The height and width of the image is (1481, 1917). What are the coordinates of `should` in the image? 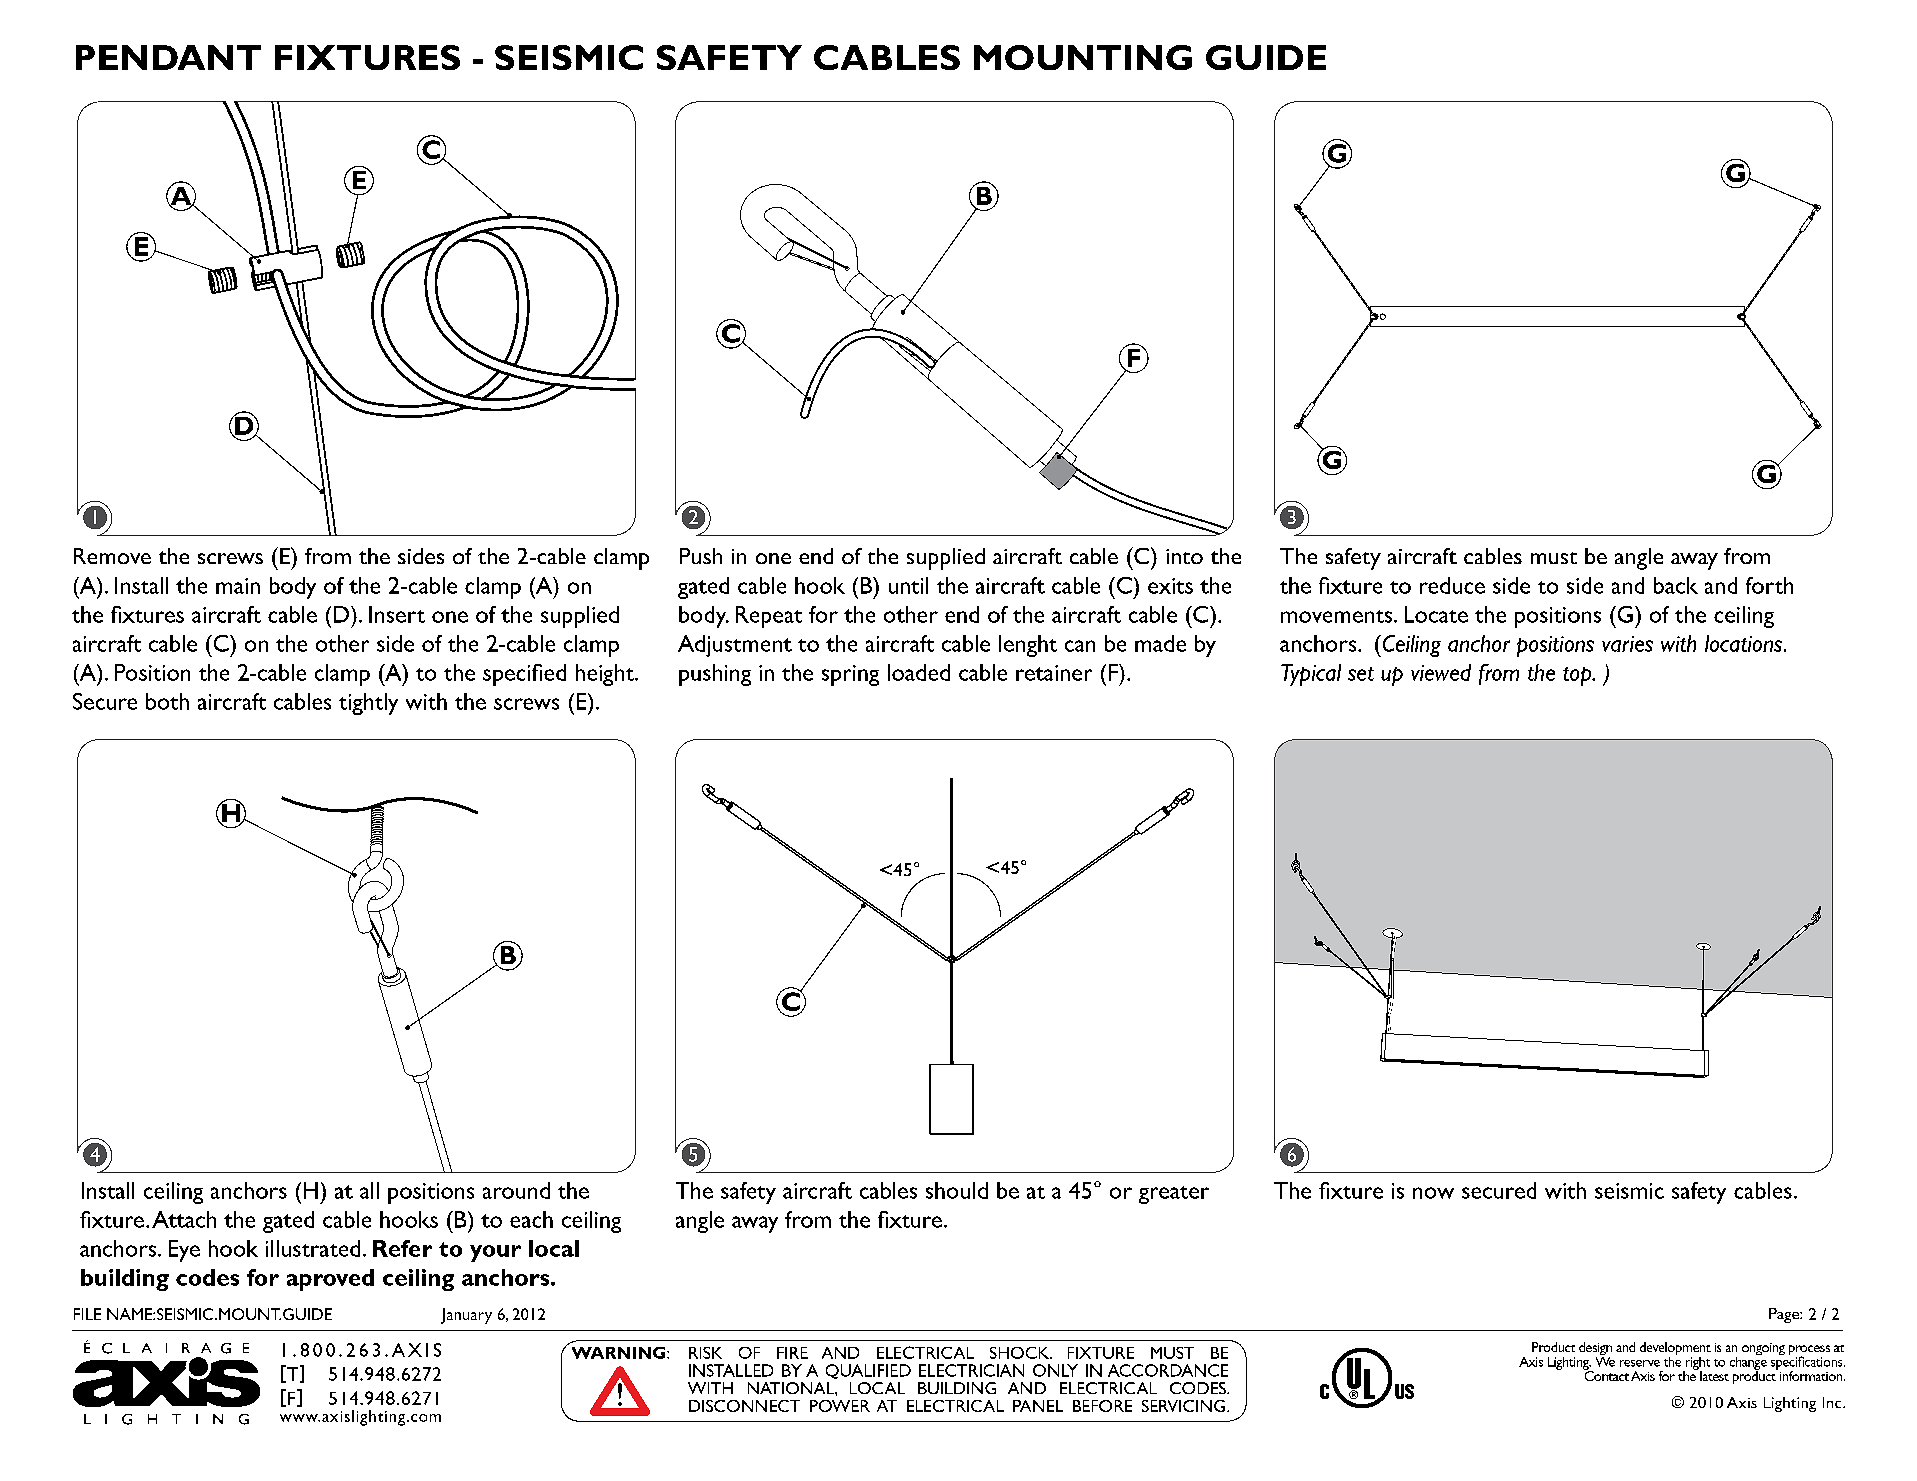 It's located at (957, 1190).
